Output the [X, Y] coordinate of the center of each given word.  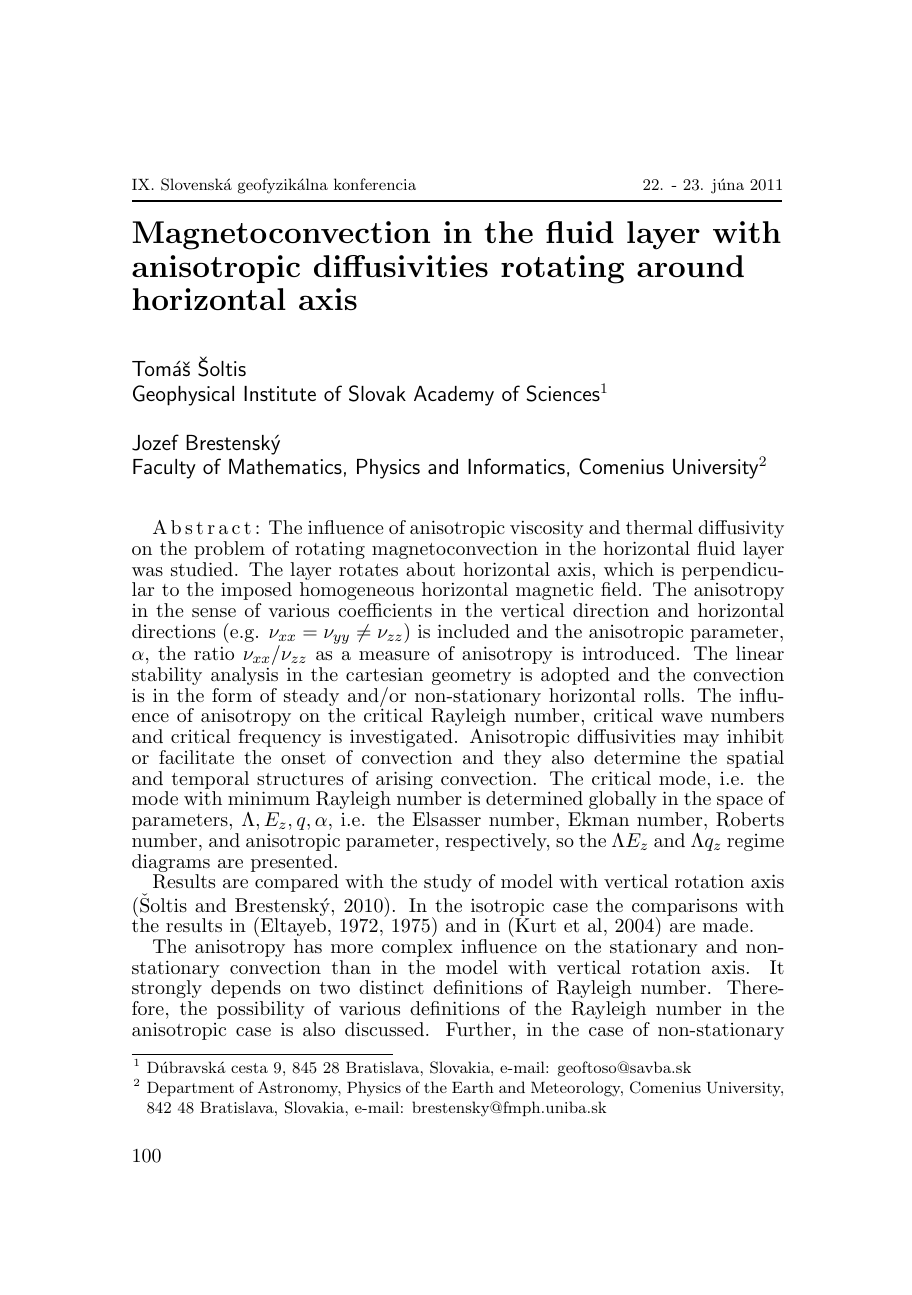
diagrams [171, 864]
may [701, 740]
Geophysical [183, 395]
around [690, 266]
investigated [401, 738]
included [473, 631]
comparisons [684, 908]
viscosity [547, 529]
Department [190, 1089]
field [619, 589]
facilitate [196, 757]
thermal [659, 527]
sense [214, 612]
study [448, 883]
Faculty [164, 469]
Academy [454, 396]
